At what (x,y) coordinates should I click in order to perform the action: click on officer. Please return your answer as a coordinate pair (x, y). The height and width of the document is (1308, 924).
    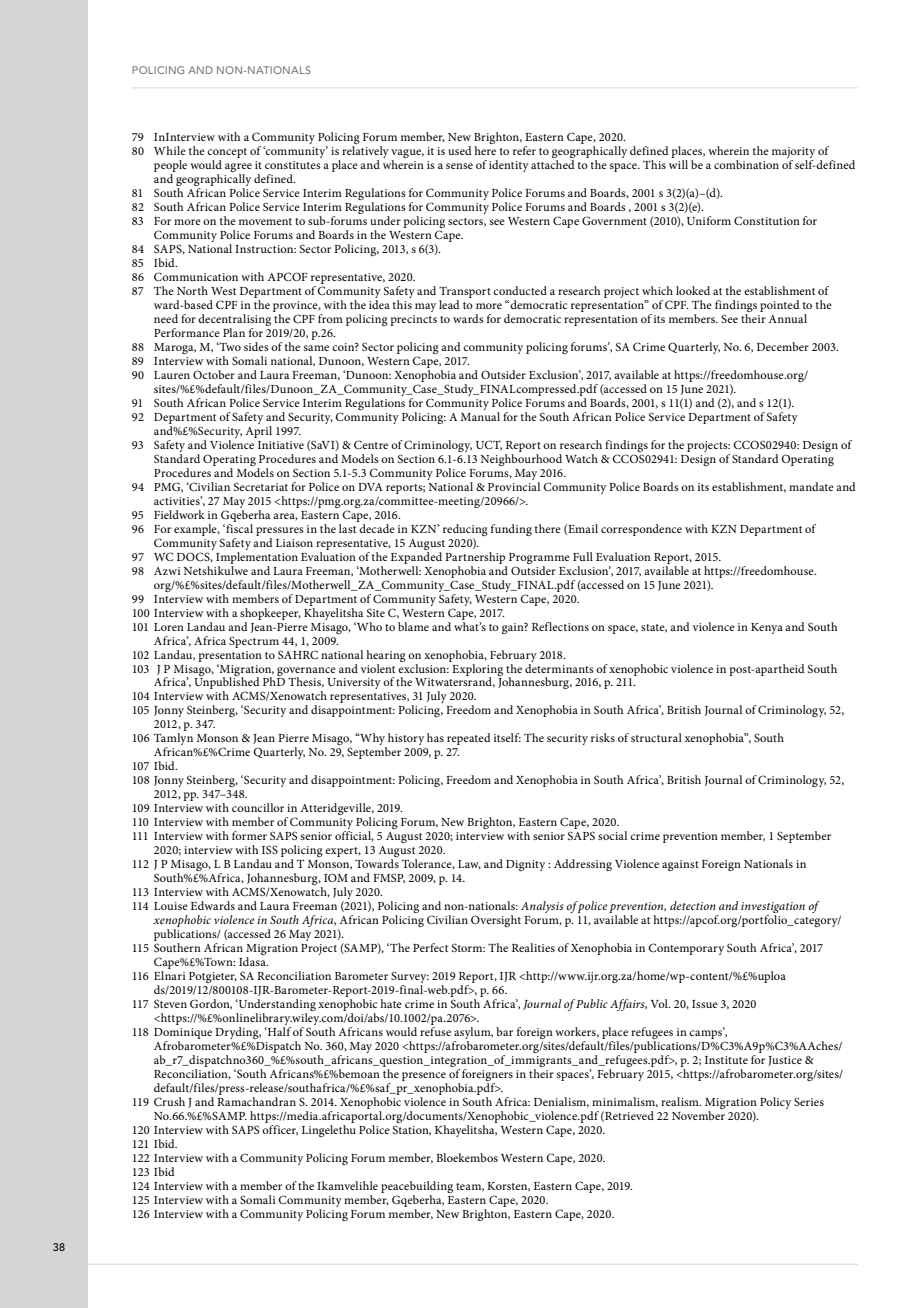
    Looking at the image, I should click on (280, 1130).
